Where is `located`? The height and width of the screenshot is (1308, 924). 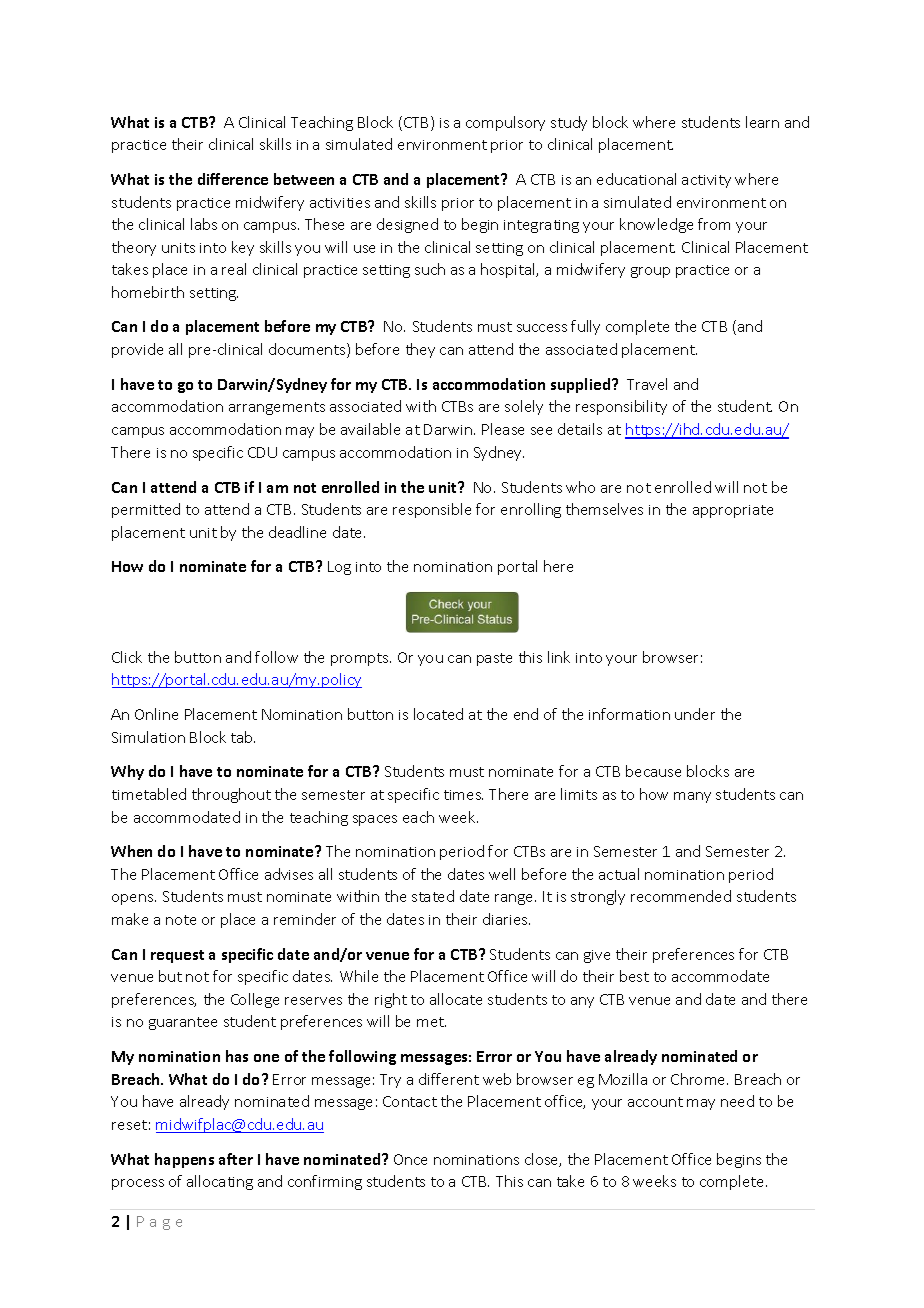 located is located at coordinates (438, 714).
